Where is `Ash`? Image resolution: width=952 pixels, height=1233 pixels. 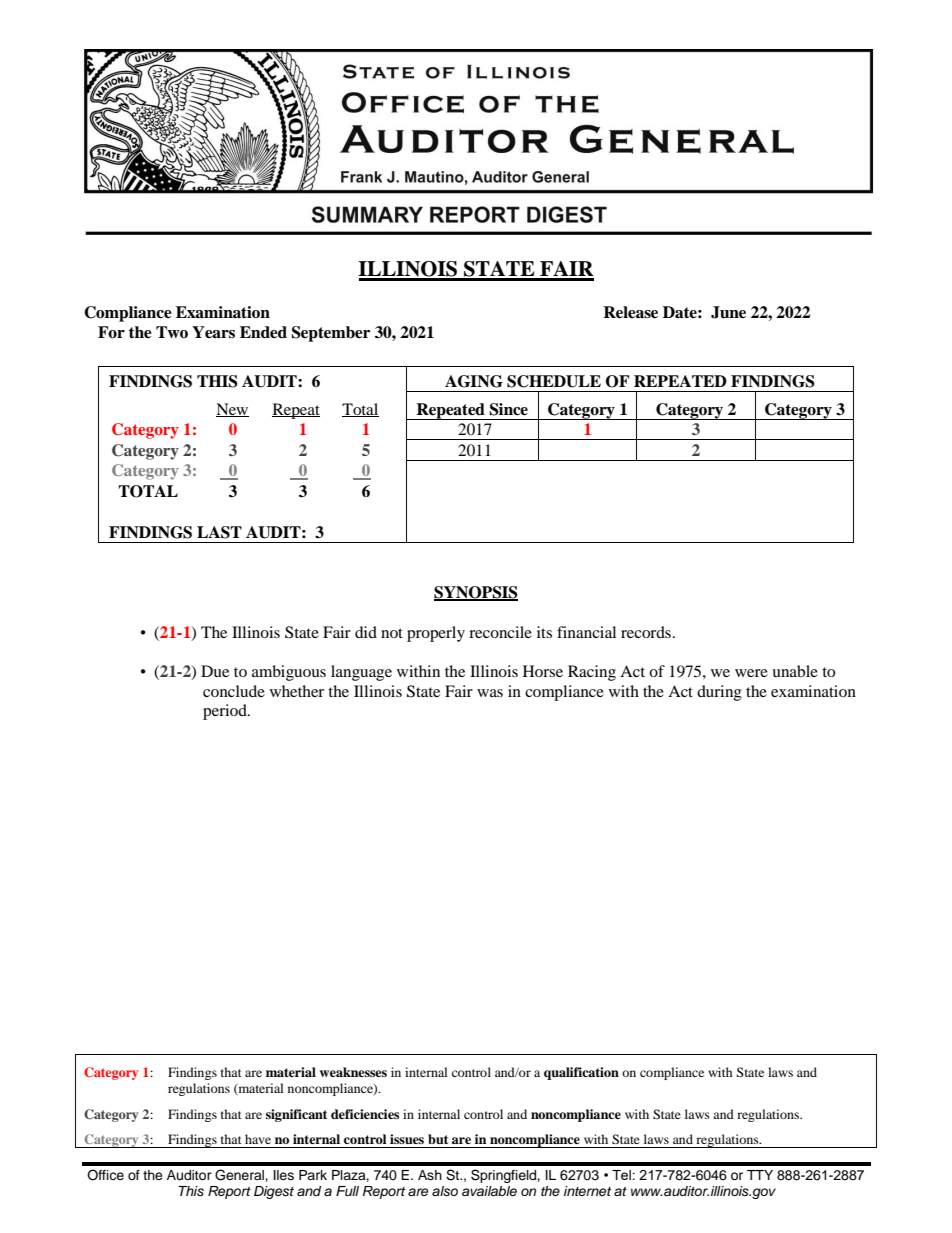
Ash is located at coordinates (430, 1175).
